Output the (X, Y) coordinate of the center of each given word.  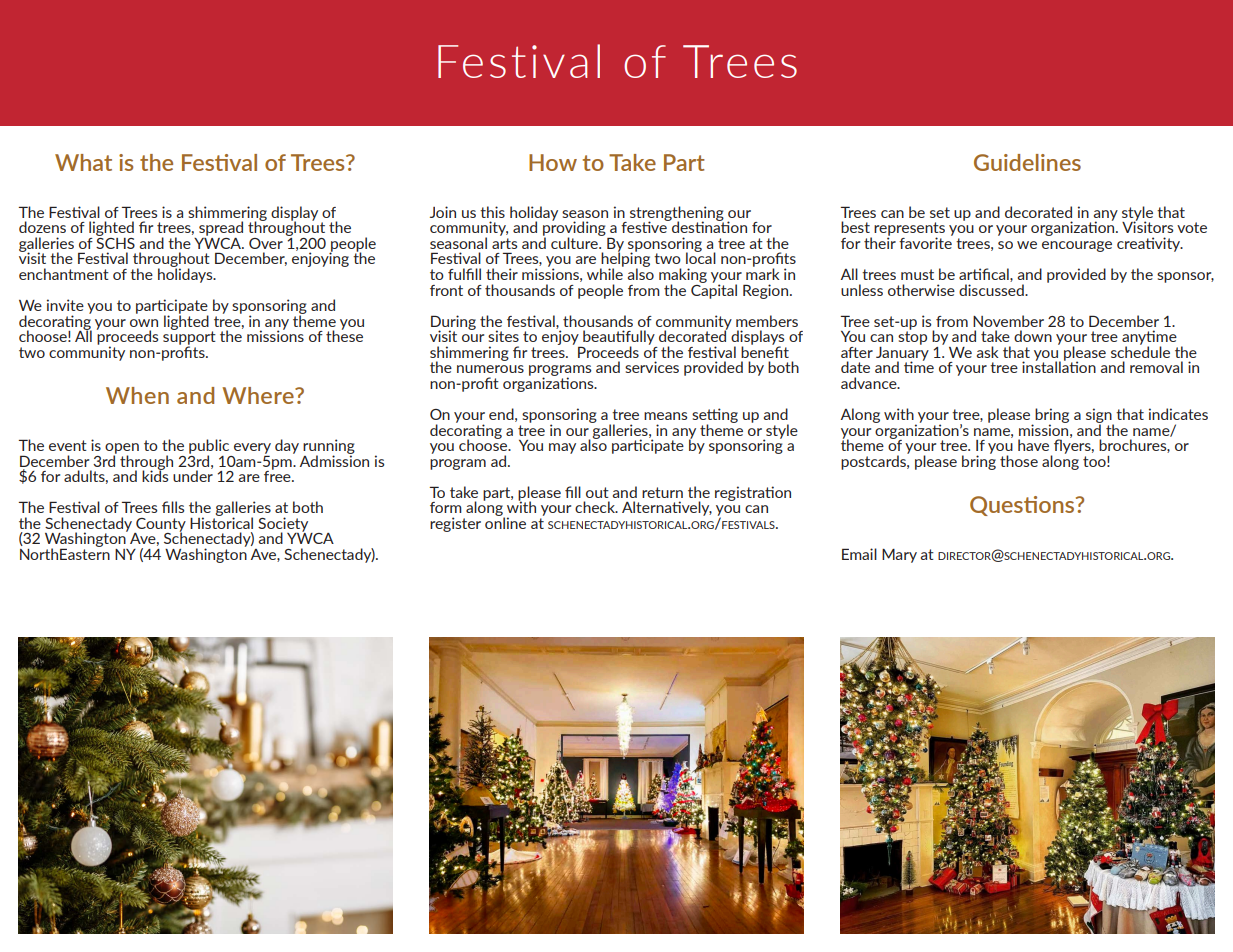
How (553, 162)
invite (65, 305)
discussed (992, 290)
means (666, 416)
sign (1100, 416)
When (137, 395)
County (160, 526)
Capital (714, 290)
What (83, 162)
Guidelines (1027, 162)
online (505, 522)
